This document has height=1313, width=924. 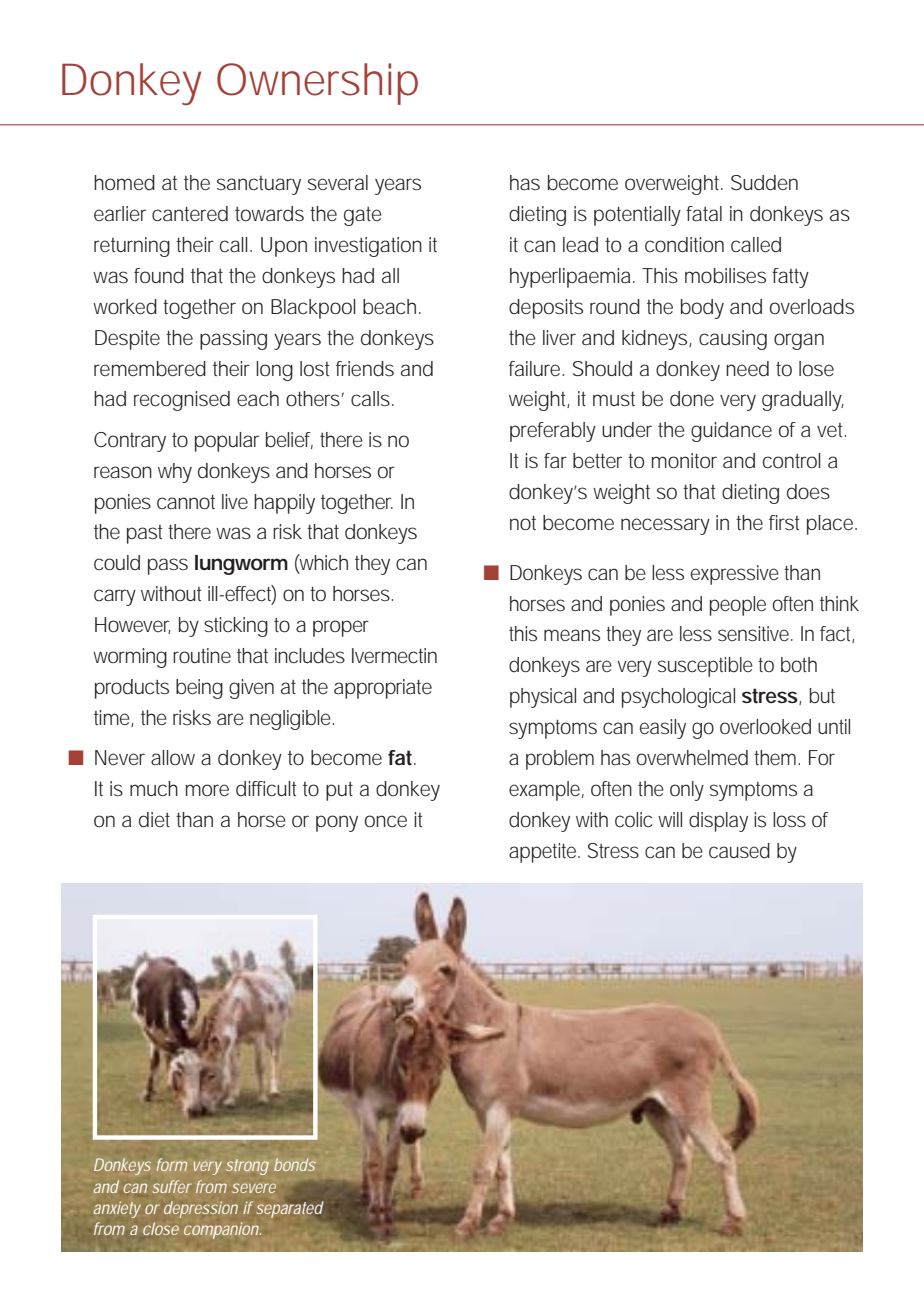 I want to click on Sudden, so click(x=764, y=183).
